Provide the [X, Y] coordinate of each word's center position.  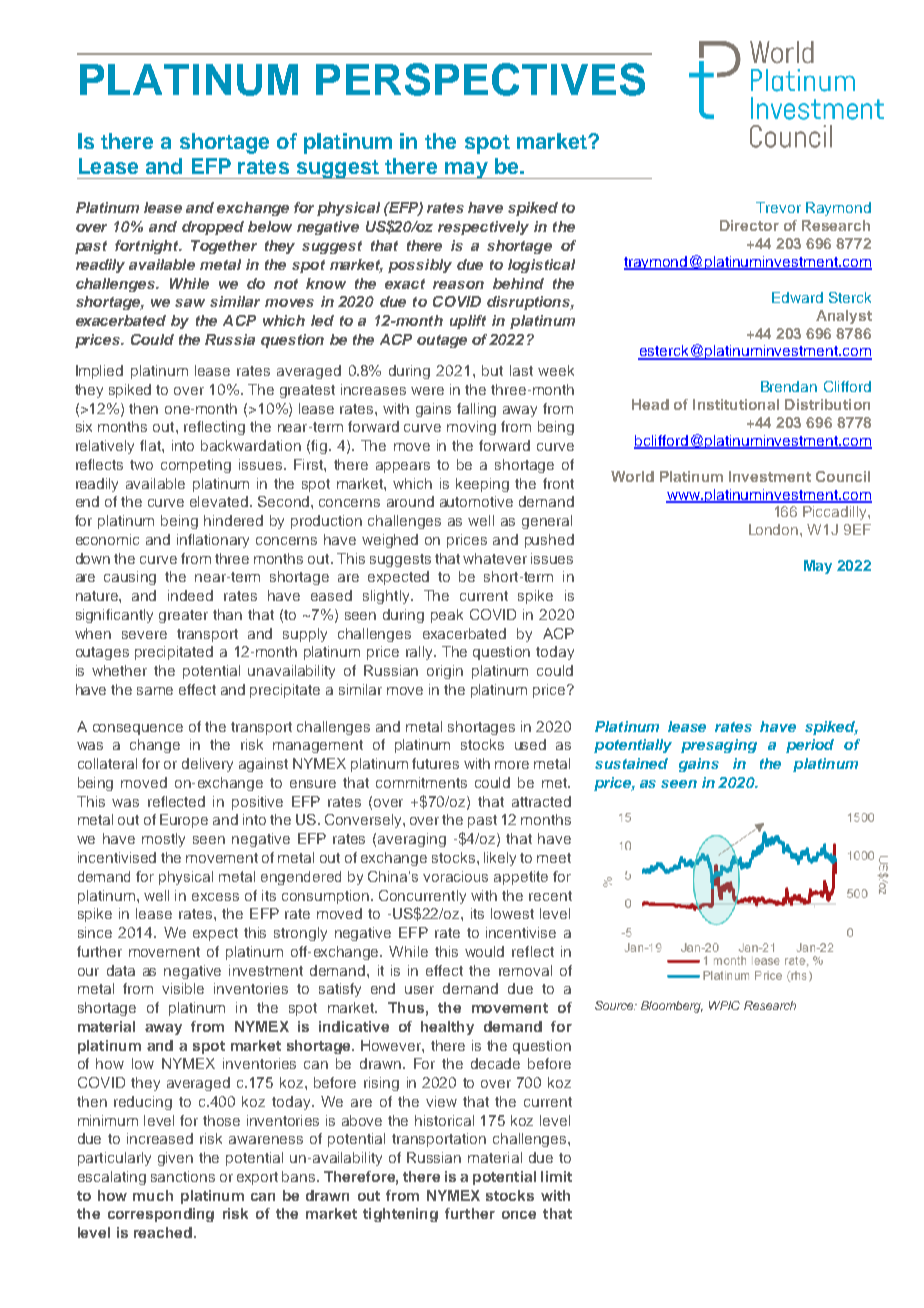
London [775, 529]
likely [500, 859]
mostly [163, 840]
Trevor [778, 207]
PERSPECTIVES [480, 79]
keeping [482, 485]
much [153, 1195]
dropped [213, 228]
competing [196, 466]
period [810, 746]
